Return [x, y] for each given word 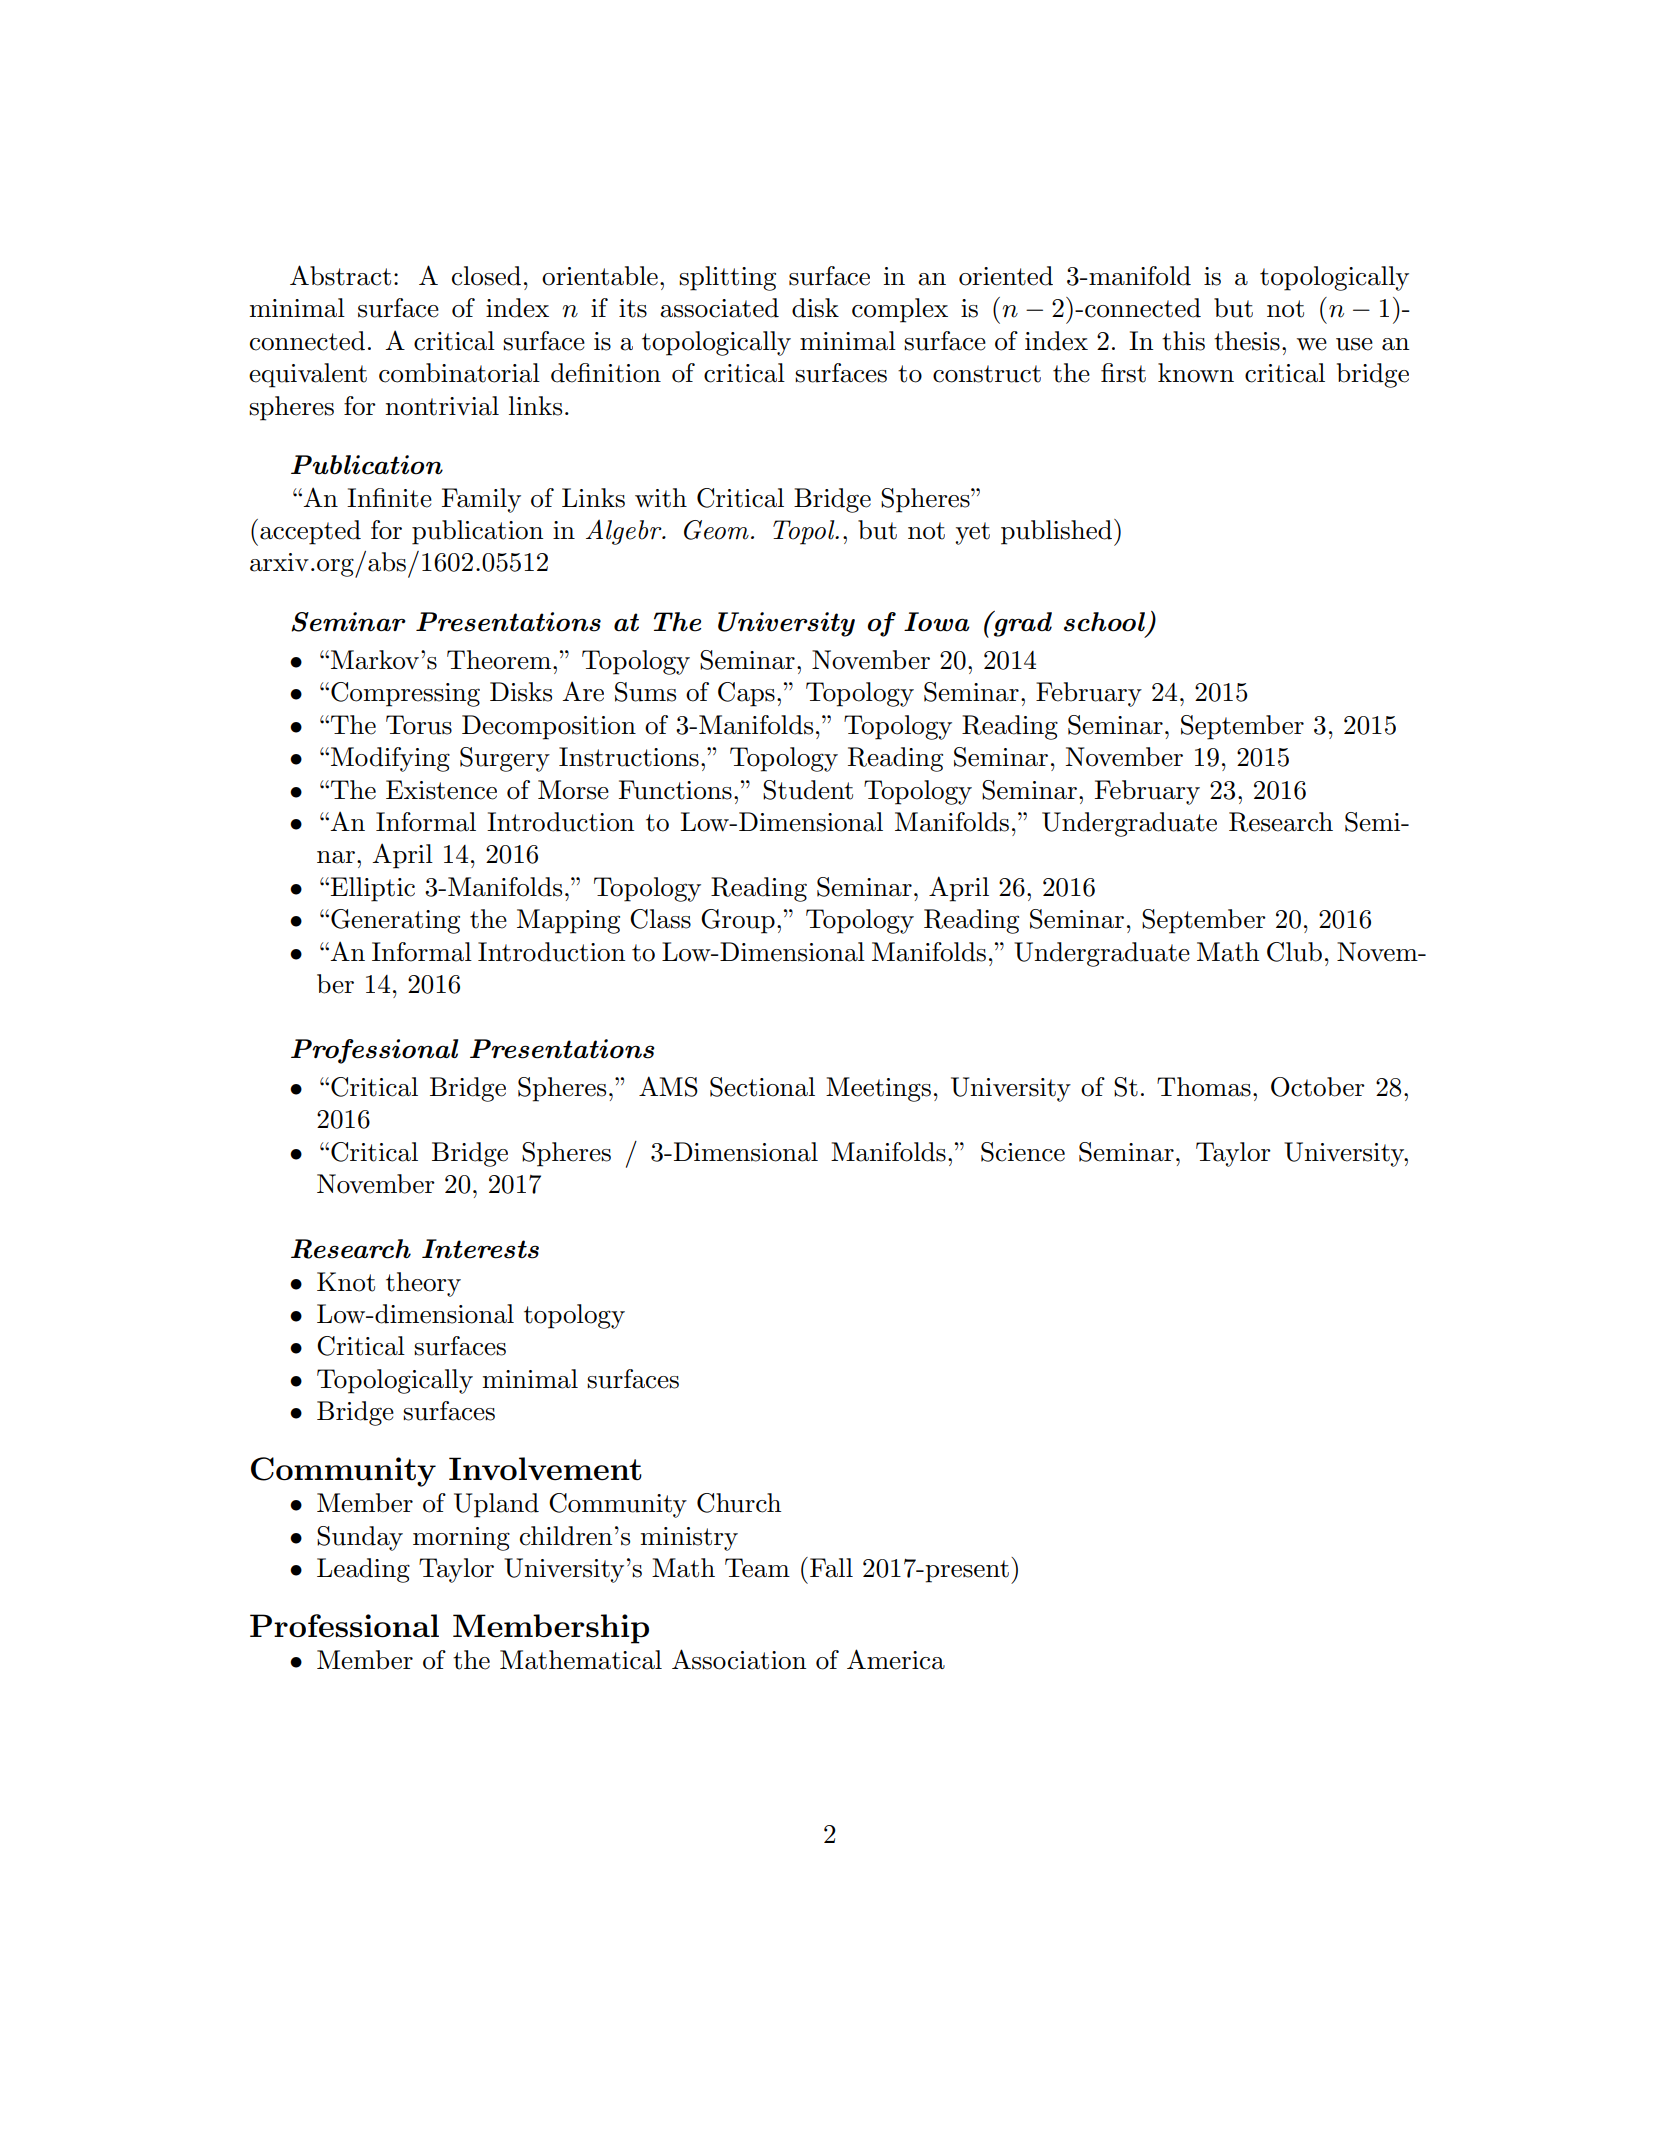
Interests [480, 1249]
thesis [1247, 341]
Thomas [1204, 1087]
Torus [419, 725]
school [1104, 622]
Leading [363, 1570]
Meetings [878, 1089]
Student [808, 790]
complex [900, 310]
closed [486, 276]
